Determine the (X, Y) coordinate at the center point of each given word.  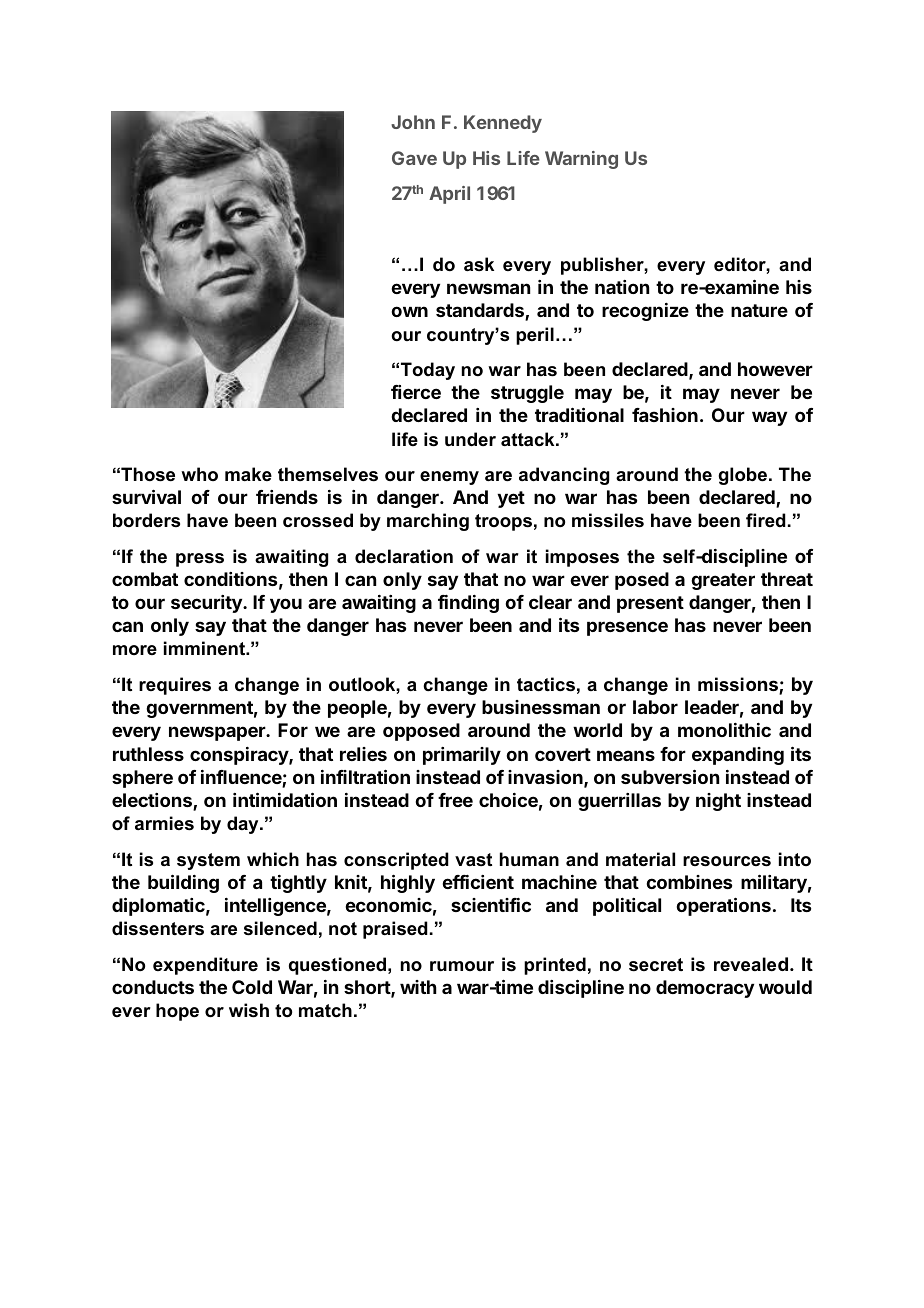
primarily (462, 756)
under (470, 439)
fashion (665, 415)
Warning (581, 160)
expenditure (205, 966)
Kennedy (503, 124)
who (199, 474)
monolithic (724, 730)
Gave (414, 158)
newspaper (218, 733)
